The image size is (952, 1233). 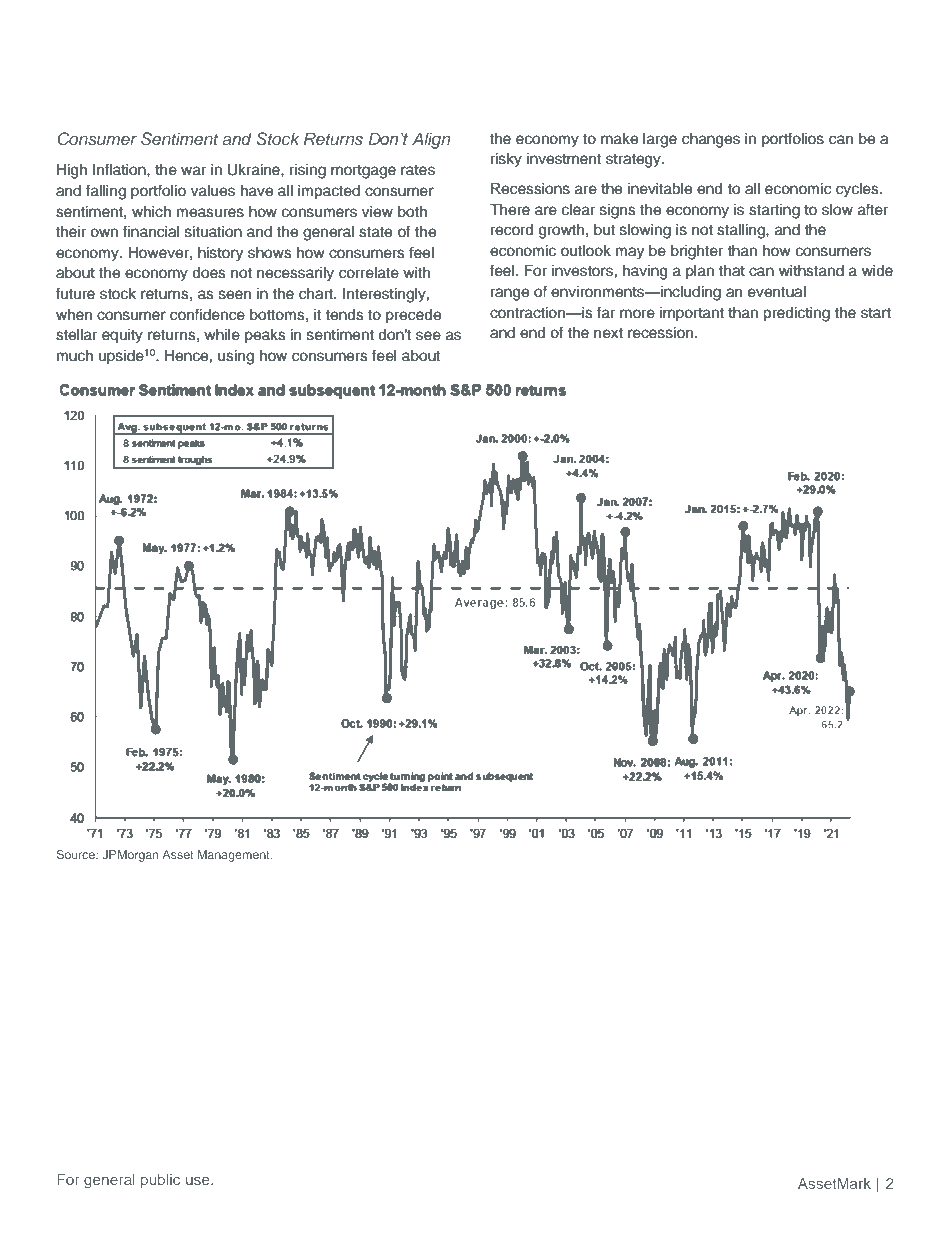 I want to click on public, so click(x=160, y=1181).
